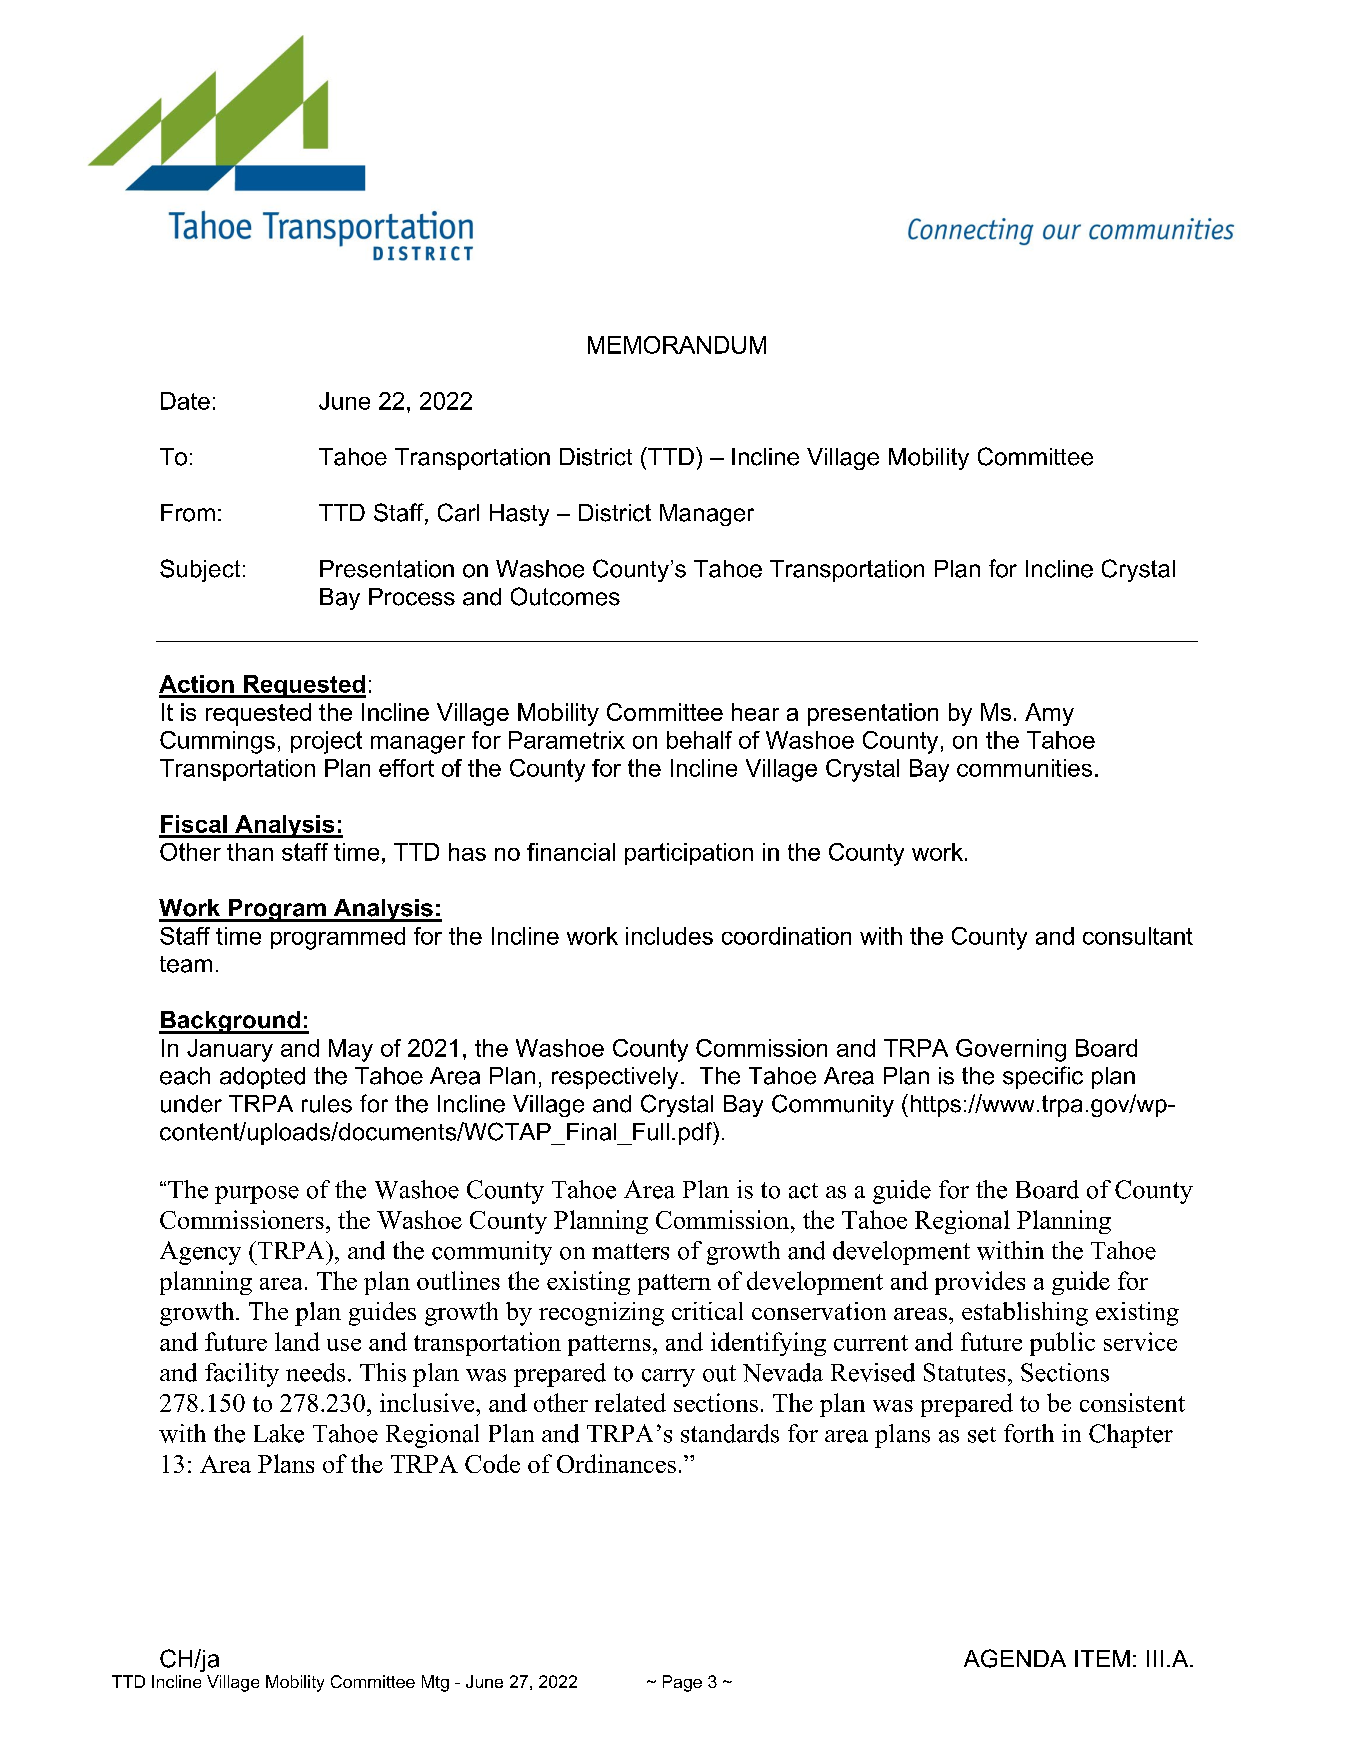 The height and width of the page is (1752, 1354). I want to click on Process, so click(412, 597).
